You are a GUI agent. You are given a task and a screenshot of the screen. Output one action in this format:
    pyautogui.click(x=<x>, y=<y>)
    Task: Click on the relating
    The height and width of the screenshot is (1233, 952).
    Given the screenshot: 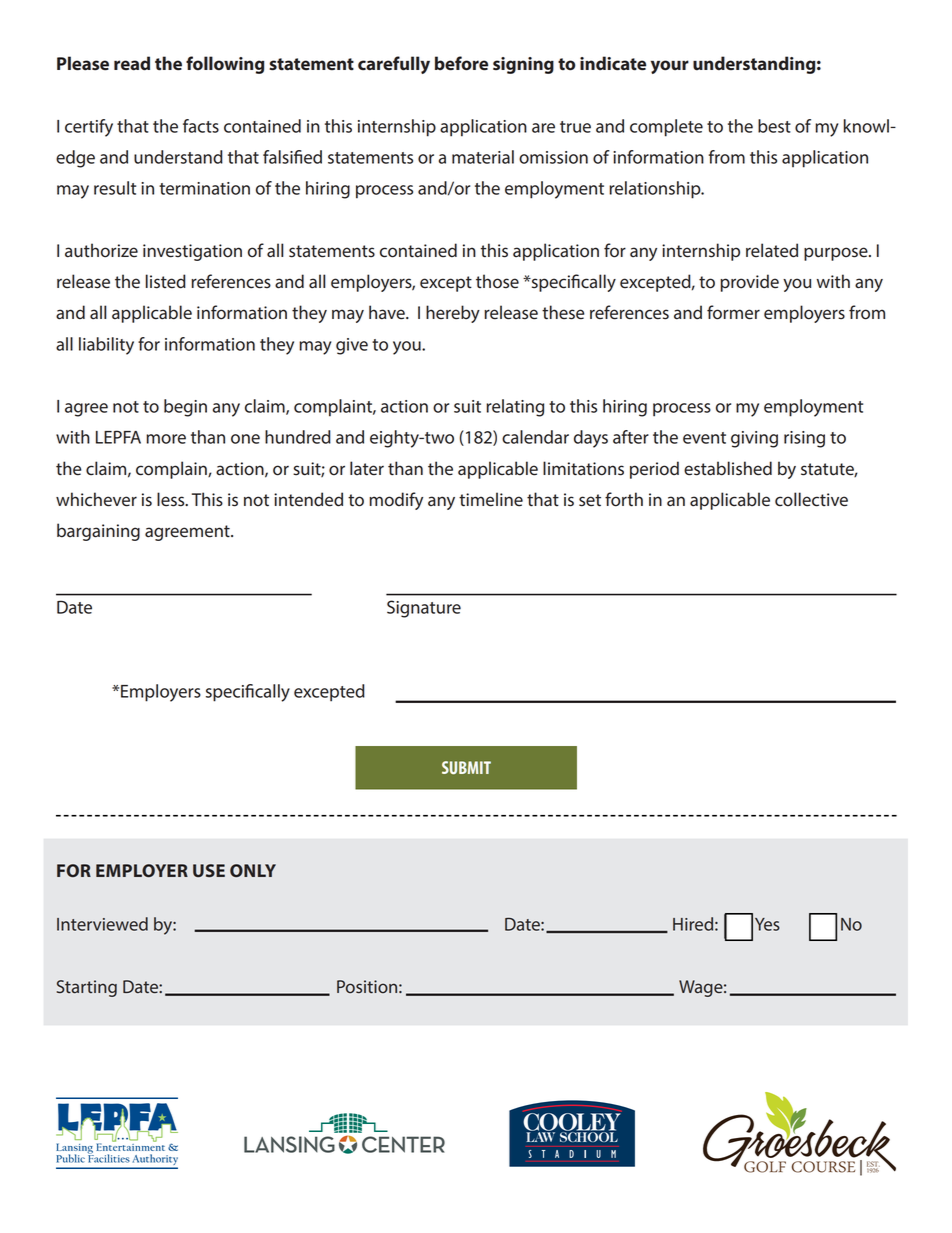 What is the action you would take?
    pyautogui.click(x=515, y=408)
